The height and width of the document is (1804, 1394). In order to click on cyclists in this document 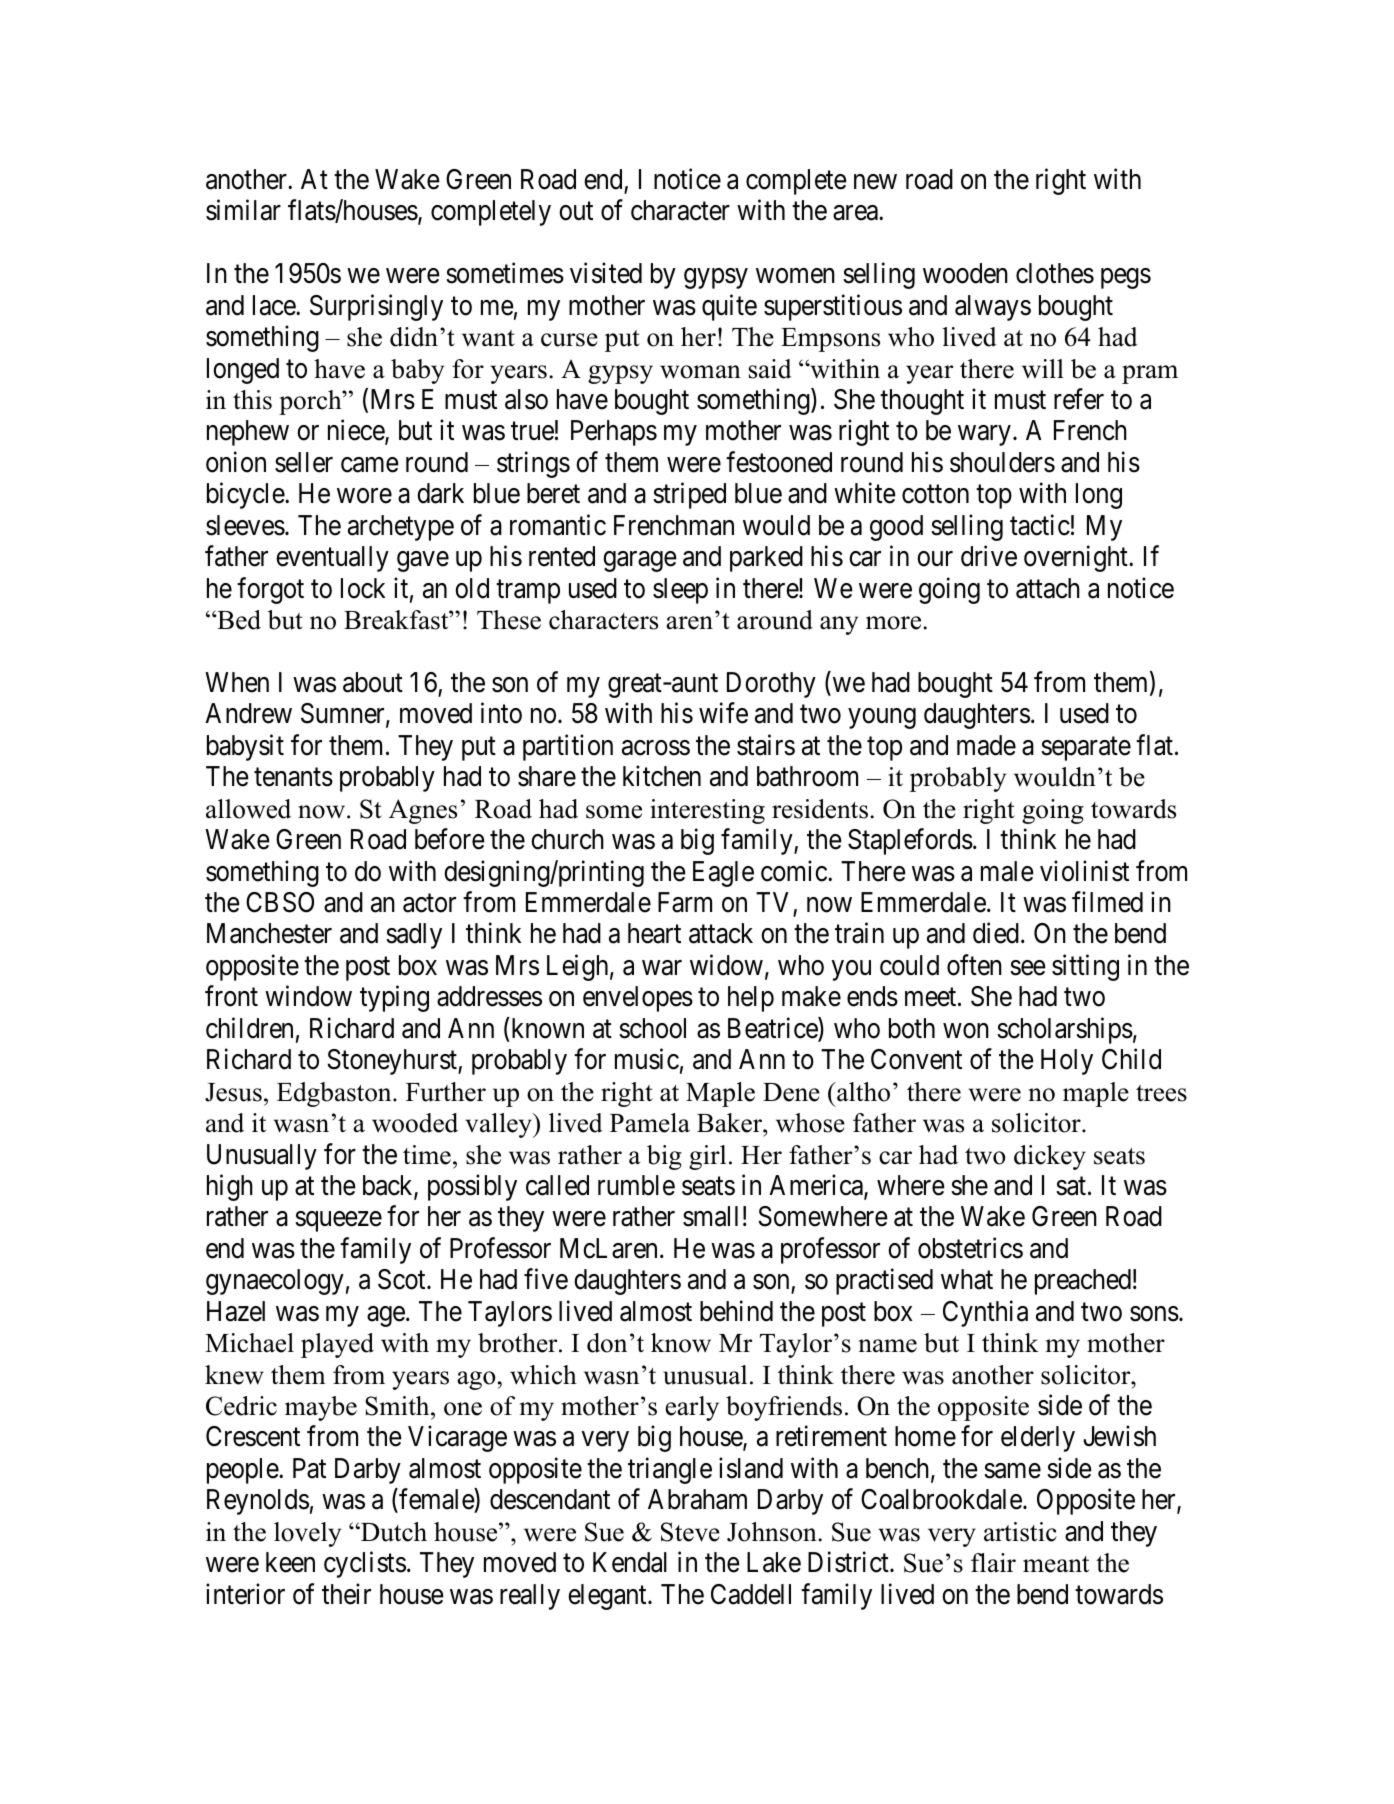, I will do `click(365, 1565)`.
